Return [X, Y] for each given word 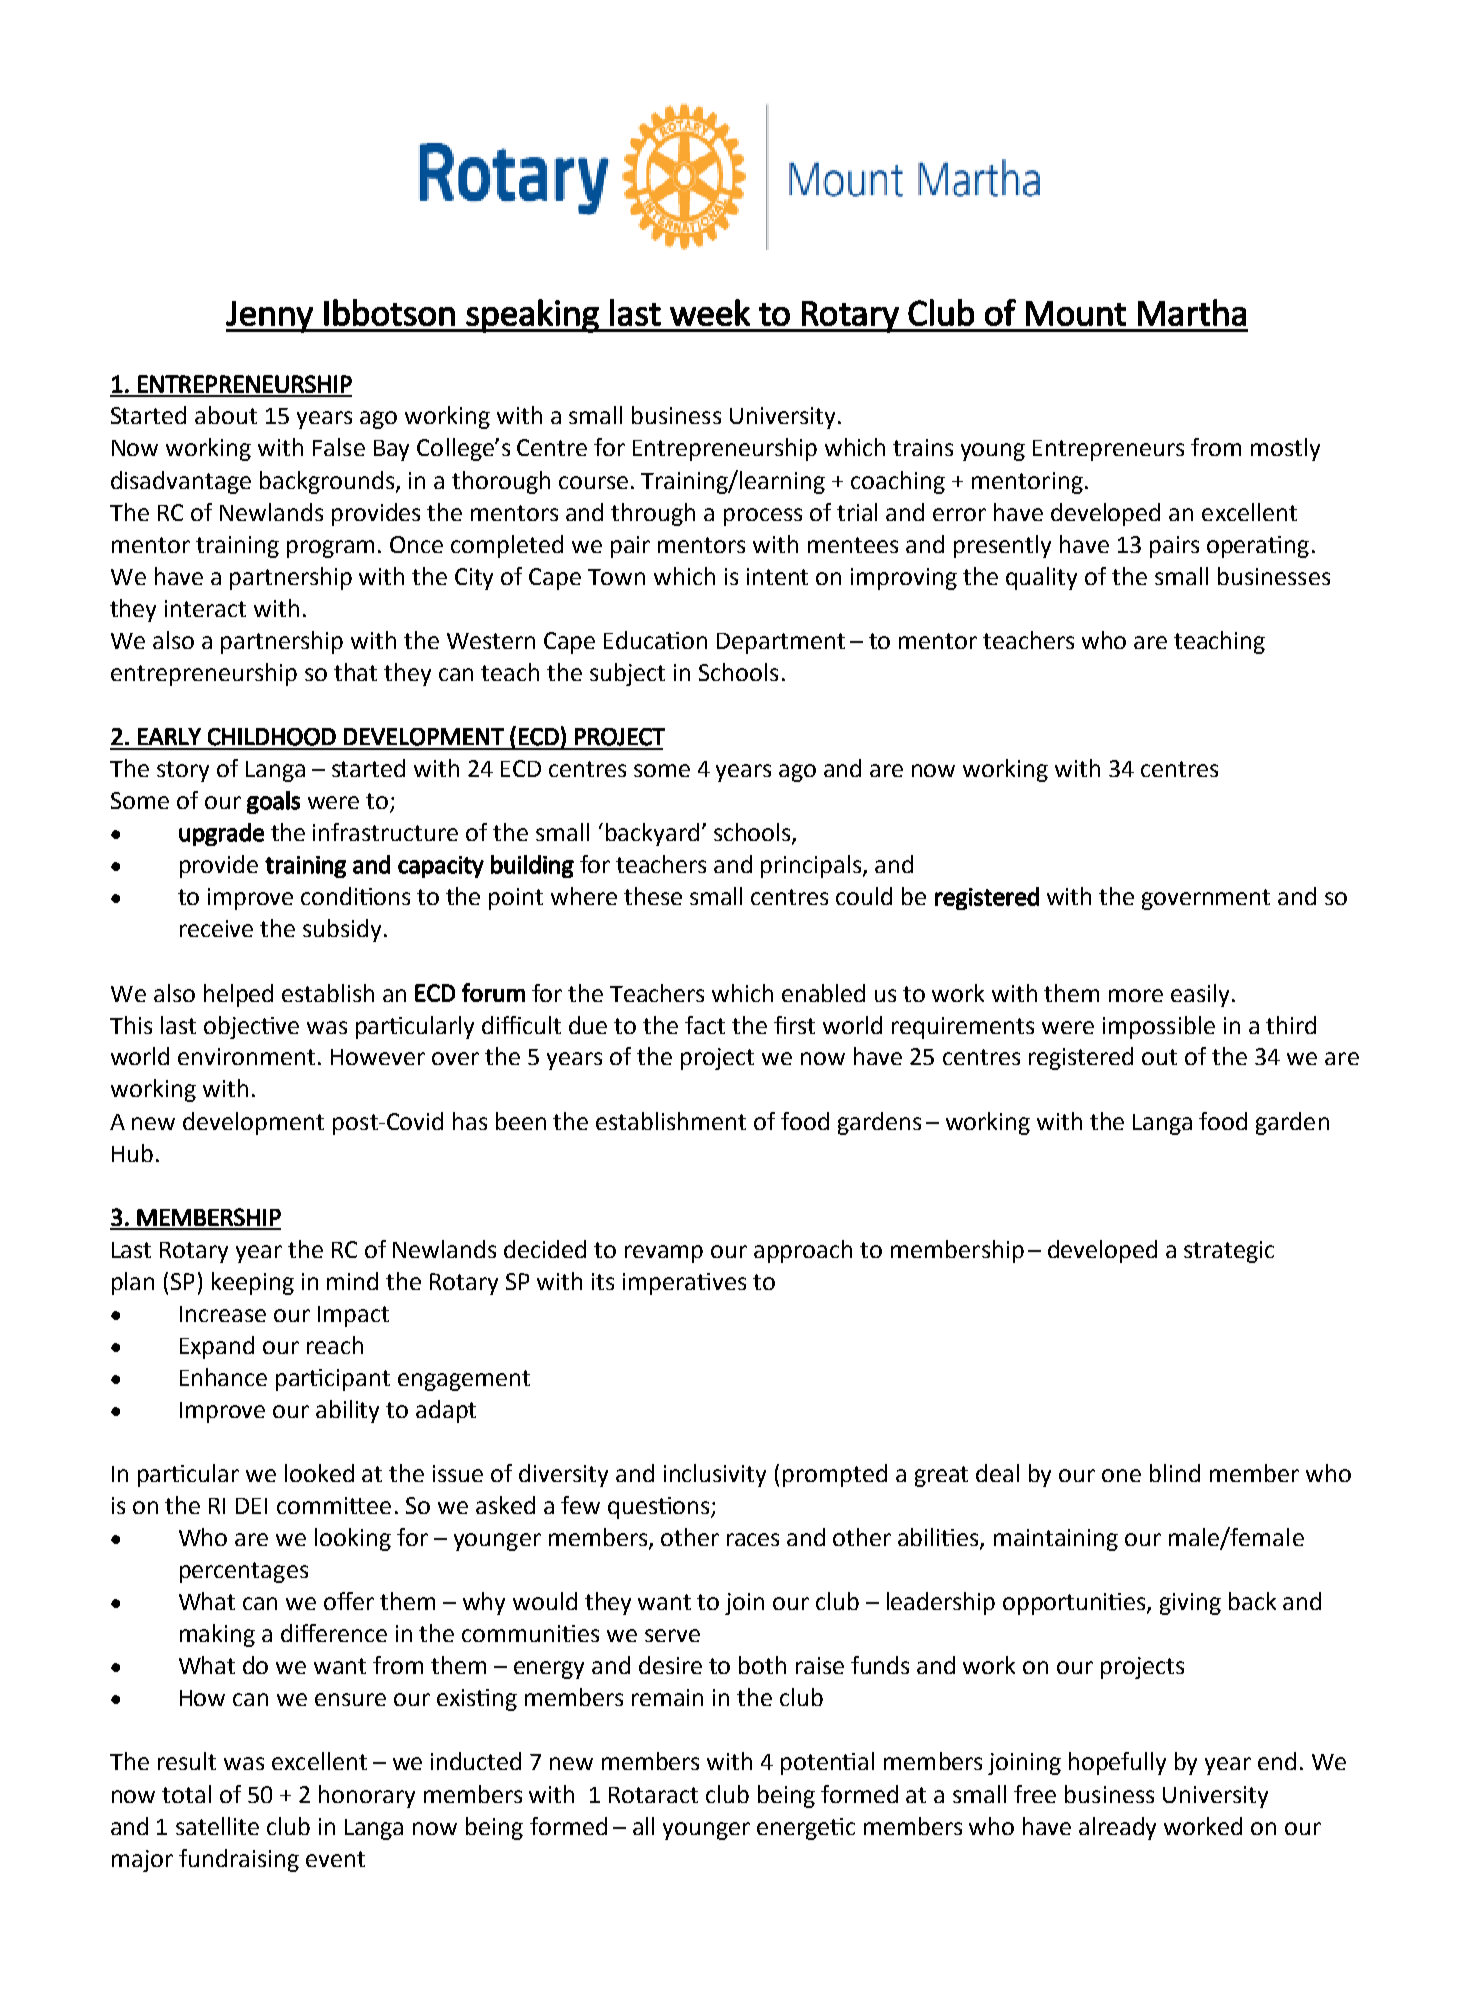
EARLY [169, 736]
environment [246, 1056]
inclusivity [715, 1475]
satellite [217, 1826]
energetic [806, 1829]
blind [1175, 1473]
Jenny [270, 317]
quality [1041, 578]
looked [319, 1473]
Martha [1192, 312]
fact [705, 1025]
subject [627, 674]
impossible [1159, 1027]
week [710, 312]
